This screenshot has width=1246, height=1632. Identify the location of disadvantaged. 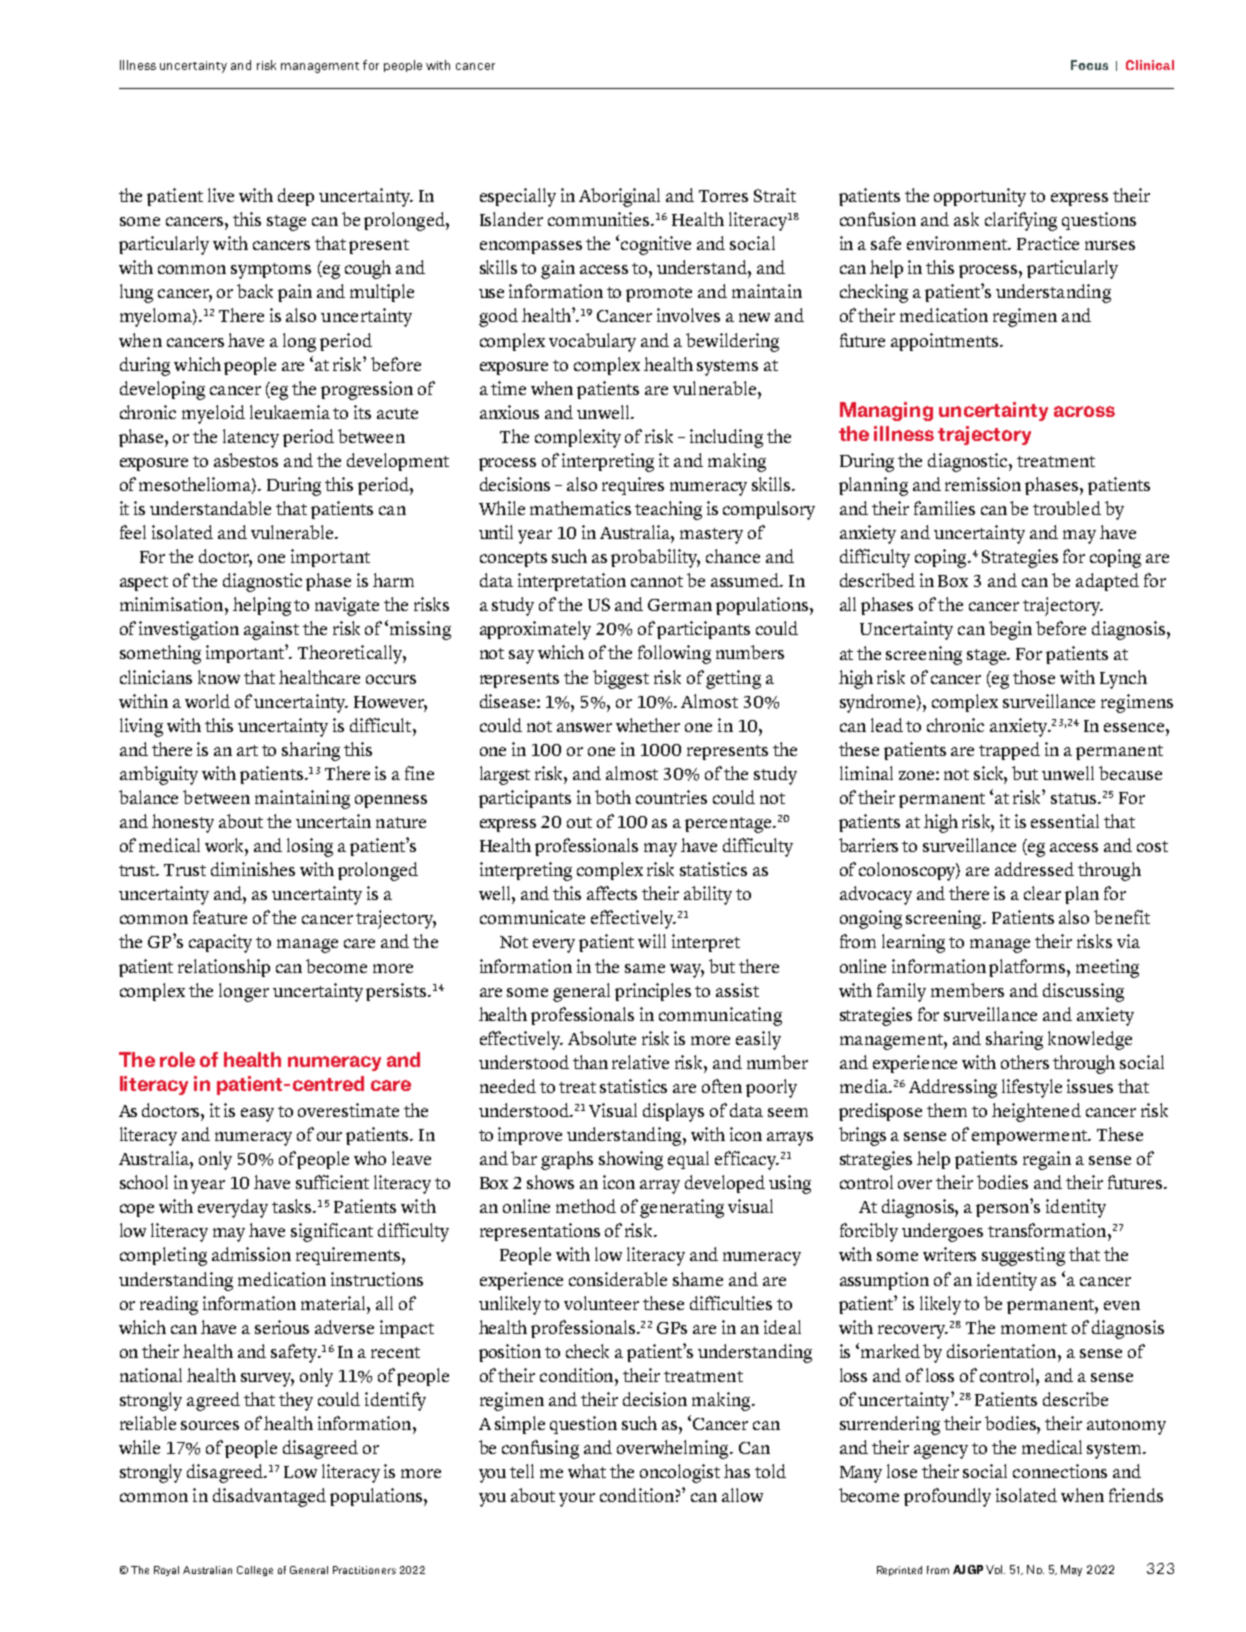
(269, 1497).
